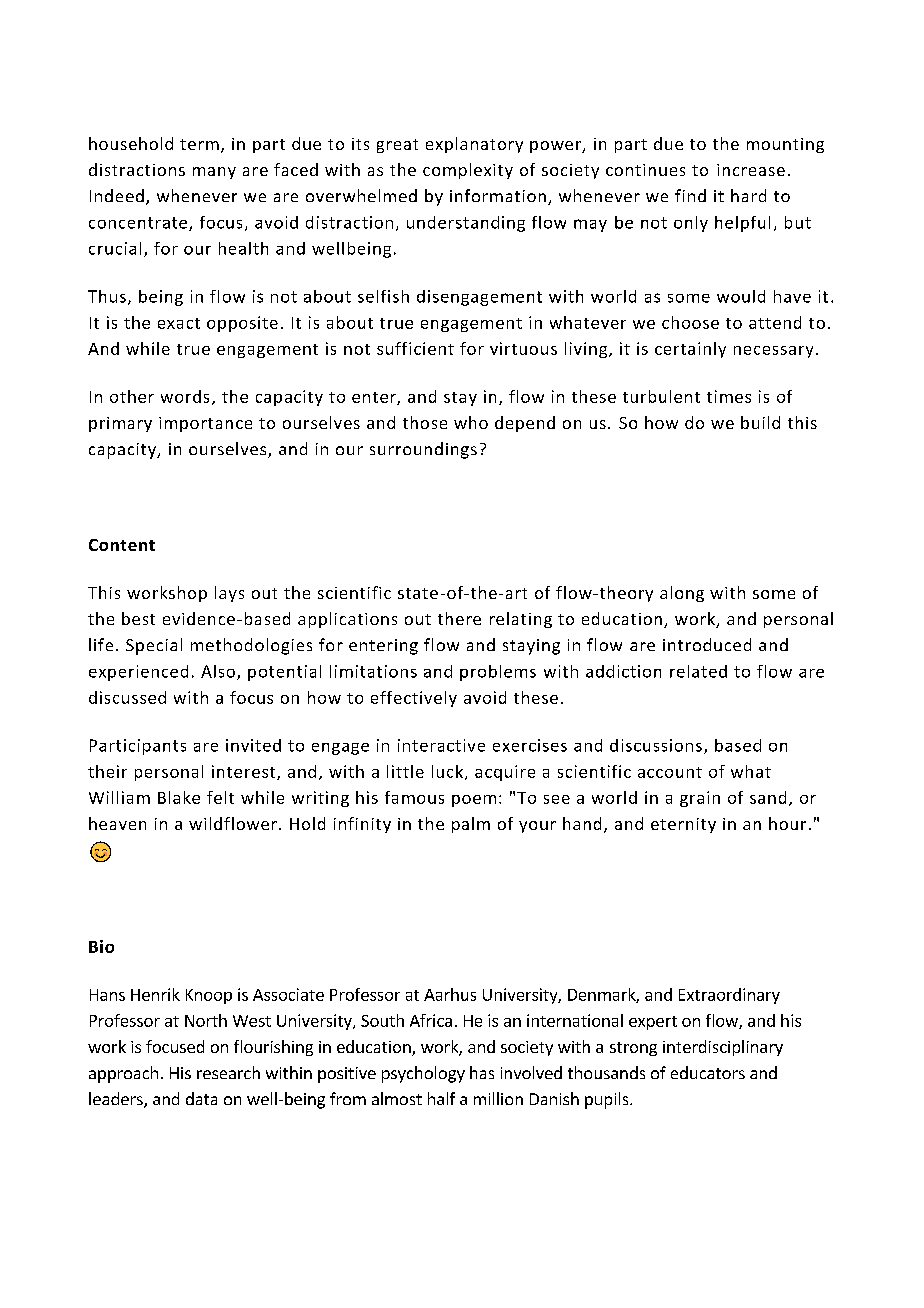 The width and height of the screenshot is (924, 1308). What do you see at coordinates (468, 171) in the screenshot?
I see `complexity` at bounding box center [468, 171].
